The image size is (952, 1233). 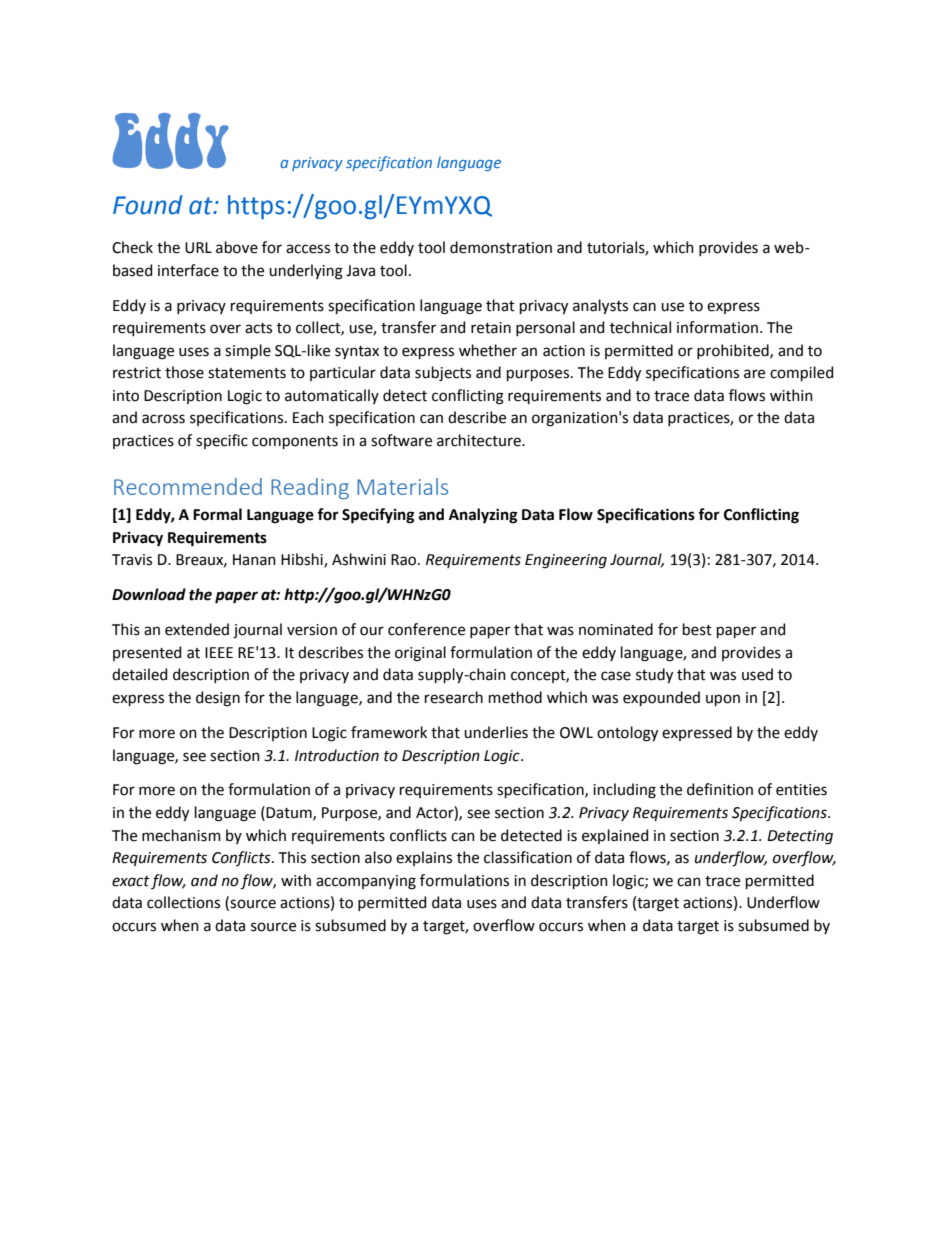 What do you see at coordinates (424, 858) in the screenshot?
I see `explains` at bounding box center [424, 858].
